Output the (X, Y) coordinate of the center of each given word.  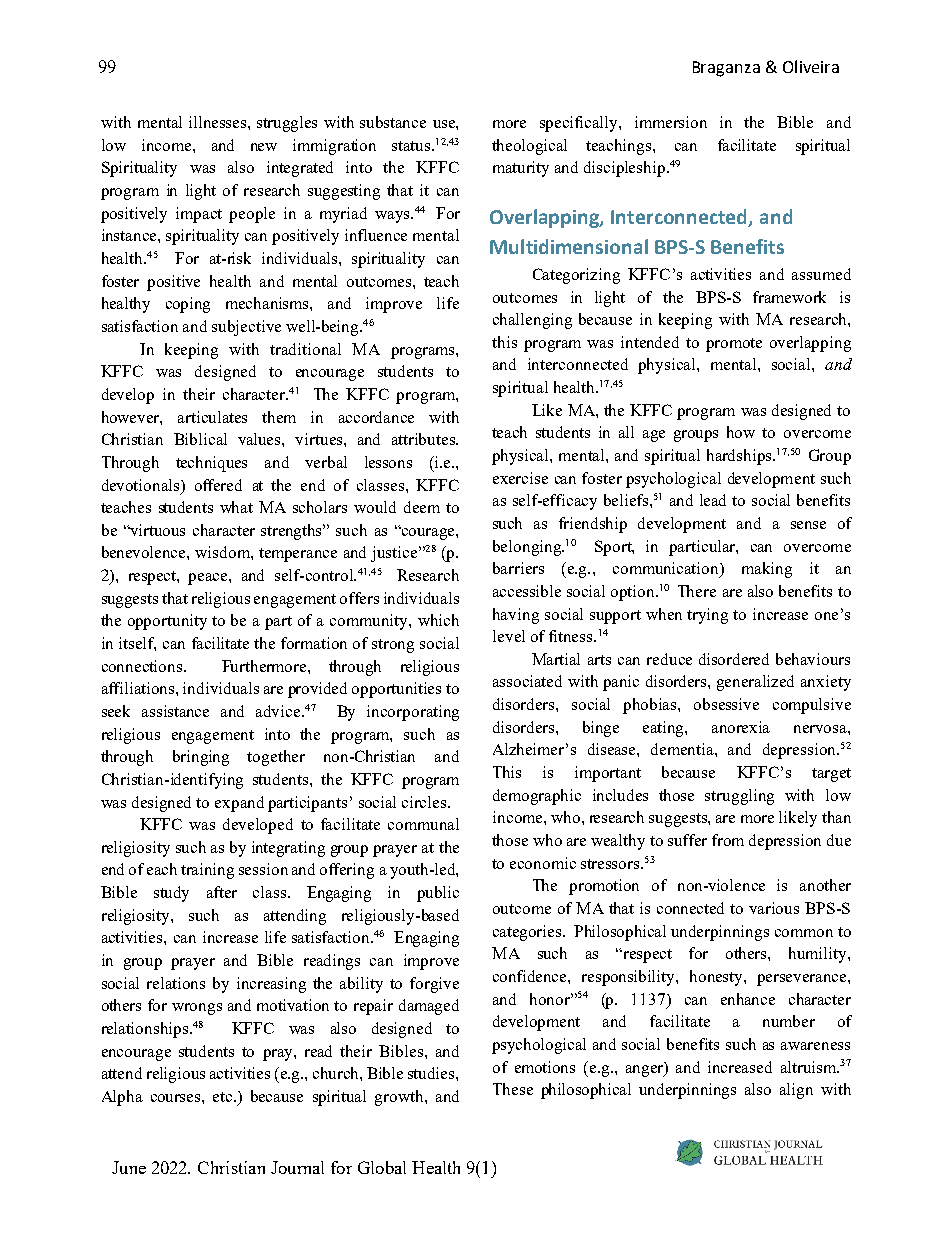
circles (425, 802)
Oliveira (811, 66)
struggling (739, 797)
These (513, 1089)
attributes (424, 439)
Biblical (200, 439)
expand (239, 804)
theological (529, 147)
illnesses (219, 122)
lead (713, 500)
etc (224, 1097)
